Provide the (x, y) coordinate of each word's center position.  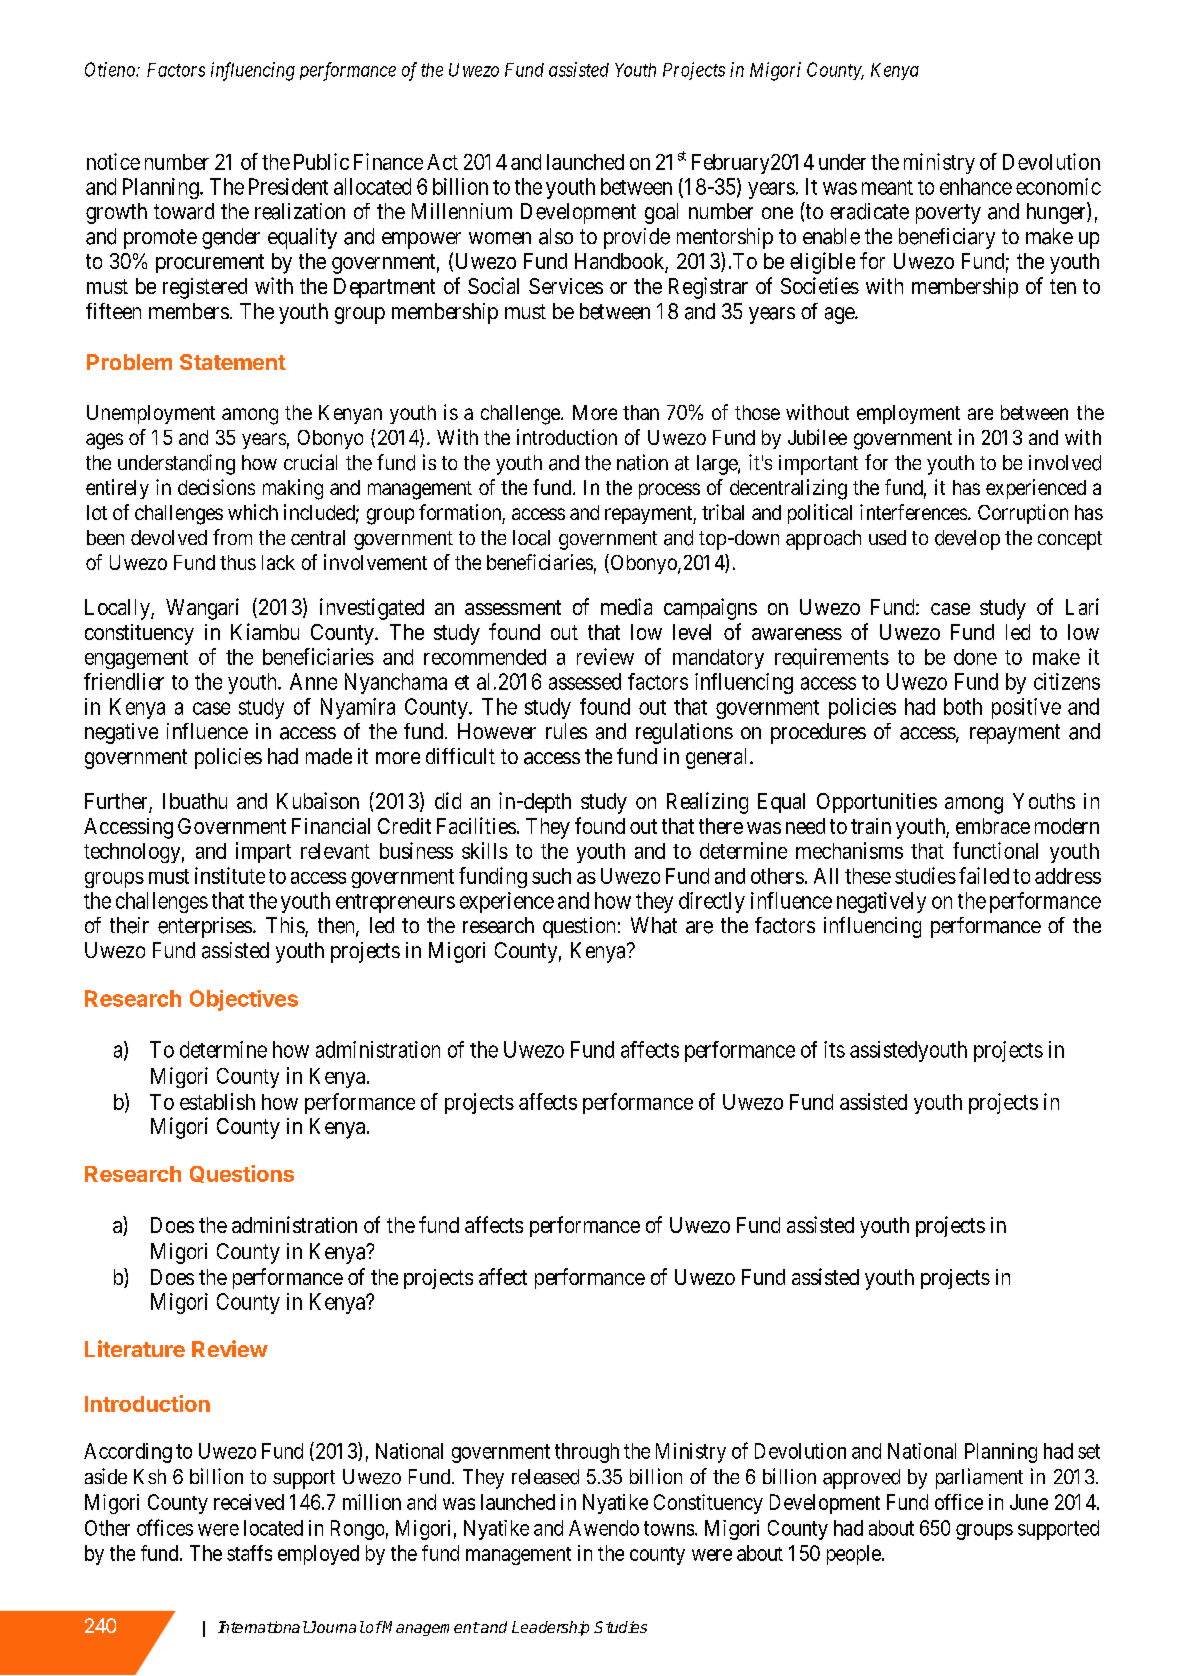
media (626, 606)
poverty (948, 214)
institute (230, 875)
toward (184, 211)
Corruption (1023, 514)
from (232, 537)
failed (984, 875)
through (587, 1453)
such (551, 876)
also (556, 236)
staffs (249, 1553)
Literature (135, 1348)
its (834, 1049)
